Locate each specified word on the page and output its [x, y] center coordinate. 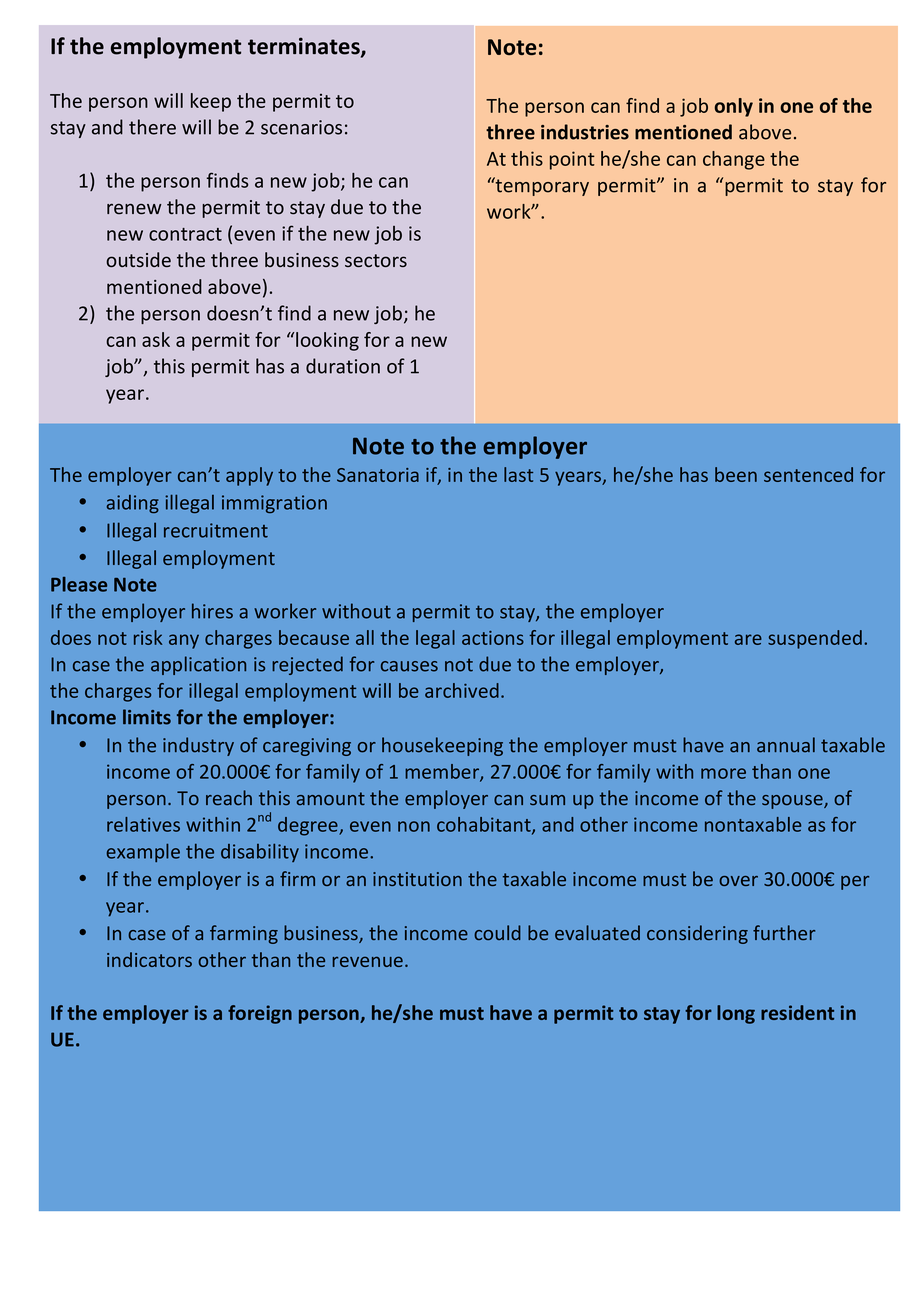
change [734, 160]
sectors [376, 260]
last [518, 474]
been [736, 474]
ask [156, 339]
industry [198, 746]
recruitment [216, 530]
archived [462, 690]
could [497, 932]
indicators [149, 959]
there [152, 127]
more [723, 773]
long [736, 1014]
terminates [305, 47]
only [734, 107]
